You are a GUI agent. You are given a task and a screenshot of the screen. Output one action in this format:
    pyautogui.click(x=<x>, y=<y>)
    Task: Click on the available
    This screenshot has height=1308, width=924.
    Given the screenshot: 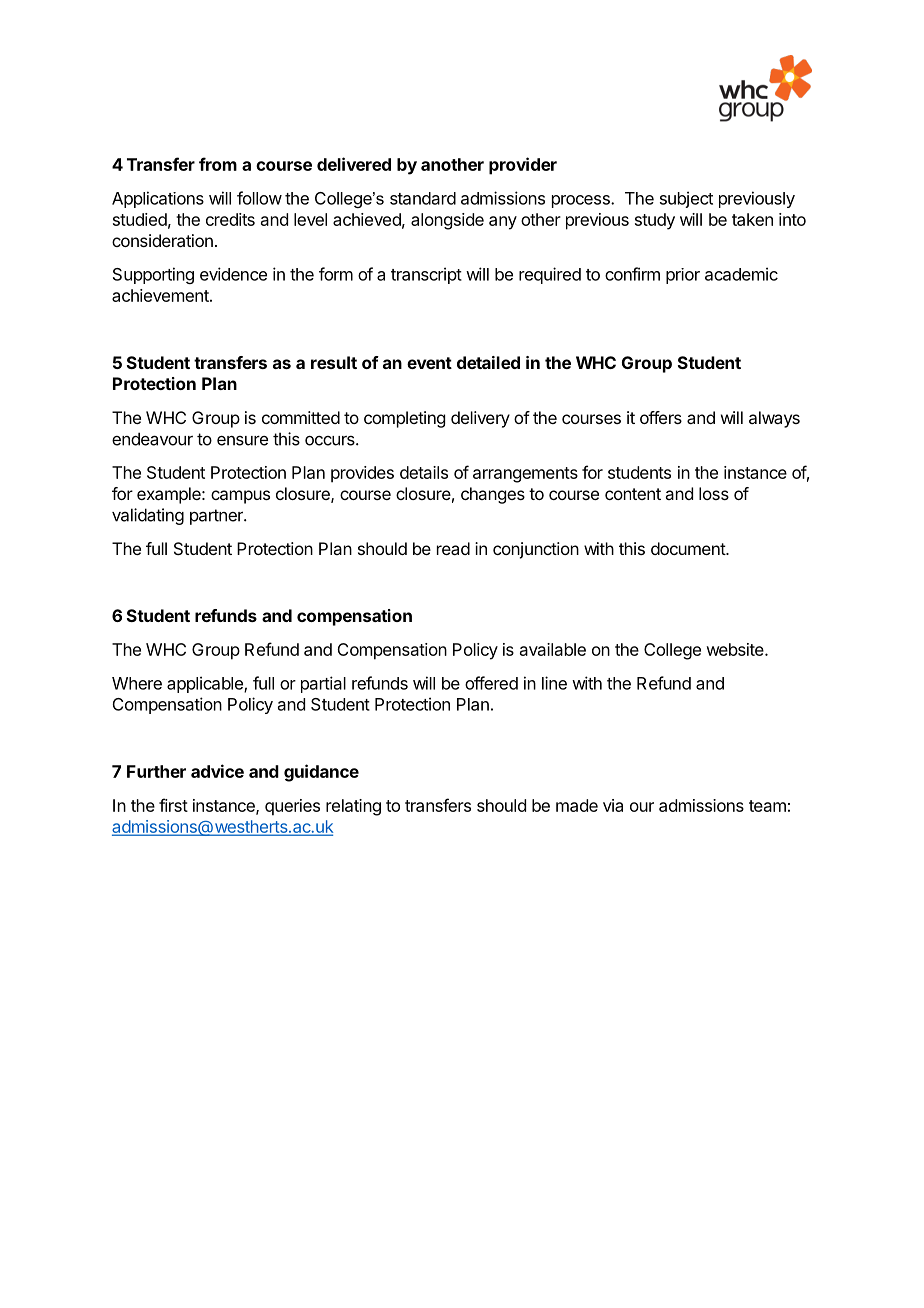 What is the action you would take?
    pyautogui.click(x=553, y=649)
